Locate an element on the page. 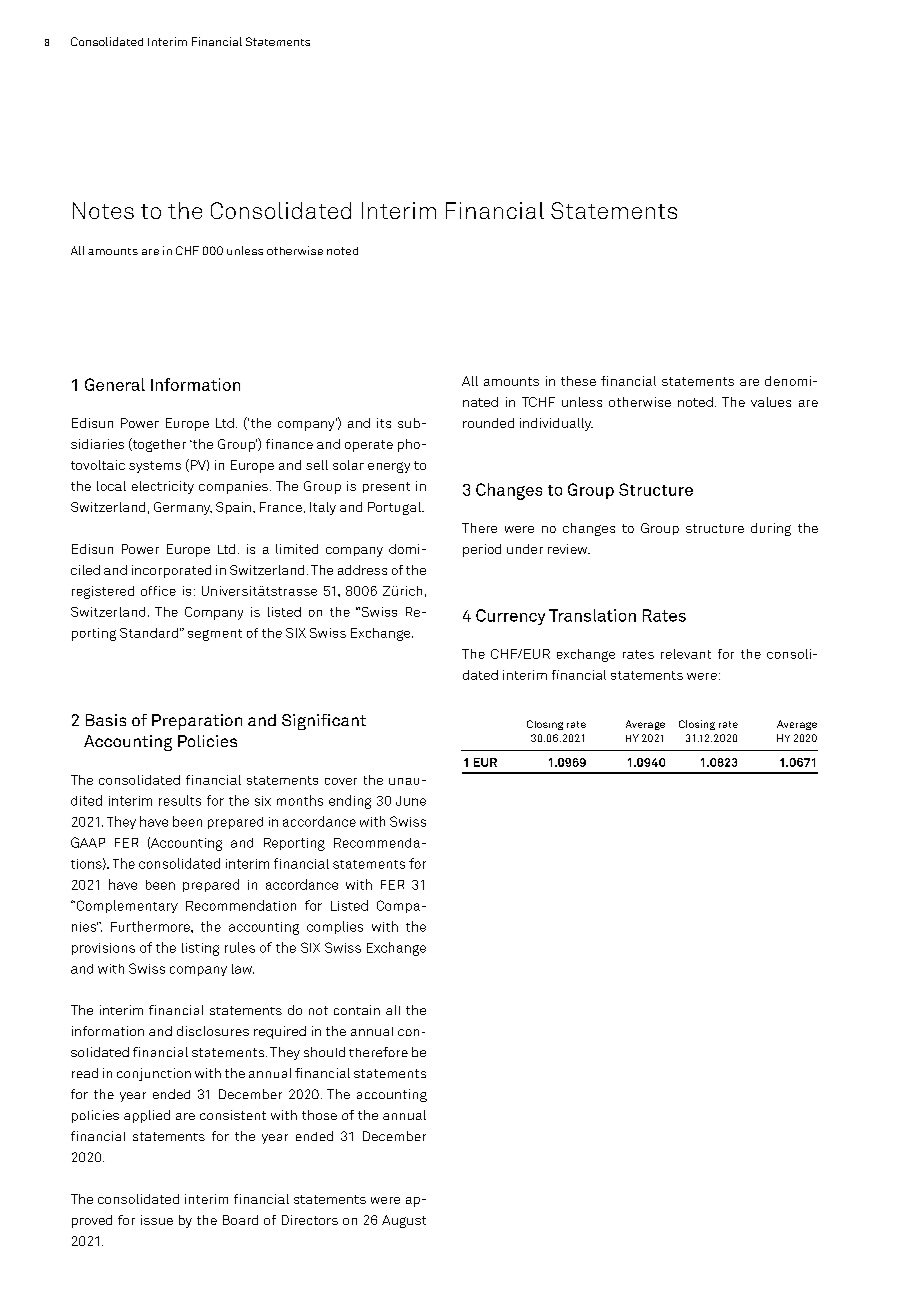 The width and height of the image is (924, 1308). issue is located at coordinates (157, 1220).
